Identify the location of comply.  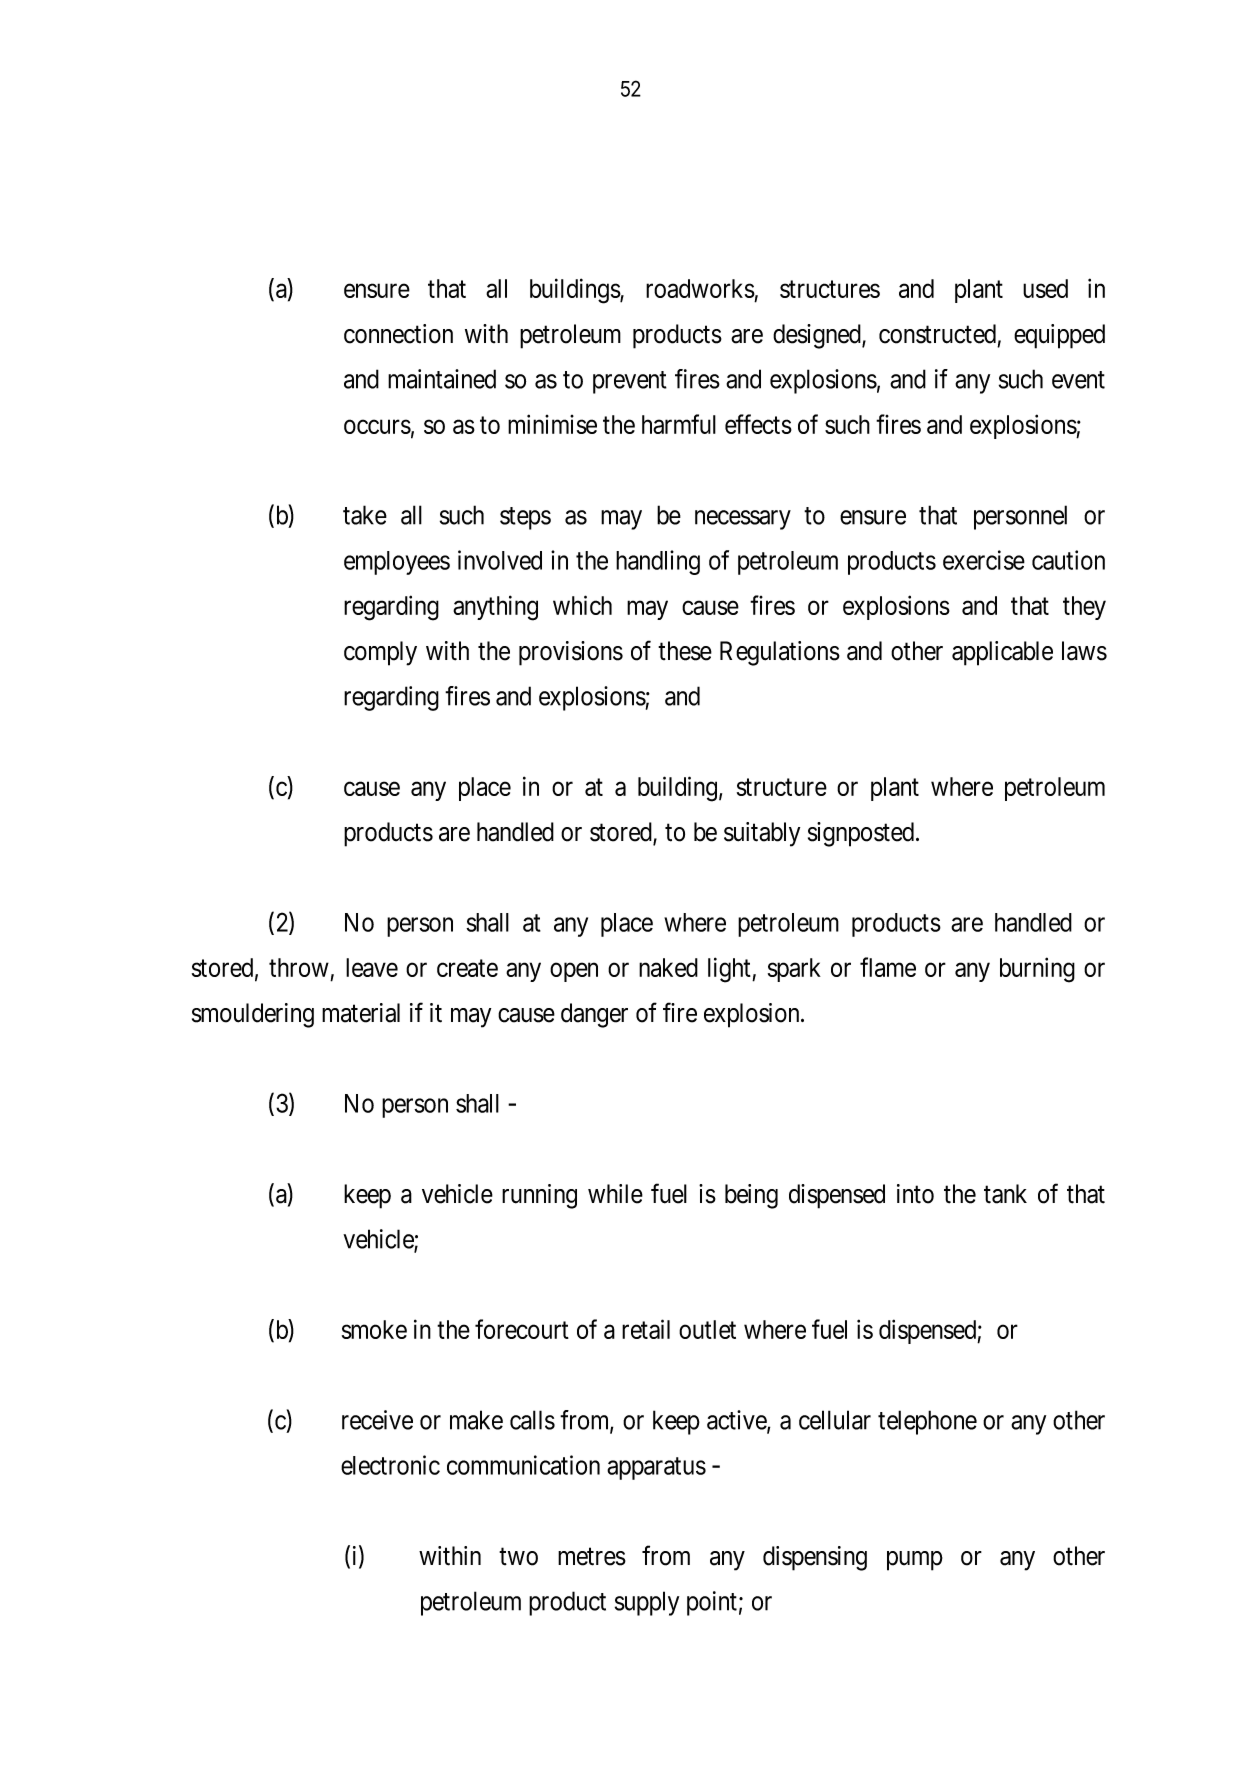
(380, 653).
